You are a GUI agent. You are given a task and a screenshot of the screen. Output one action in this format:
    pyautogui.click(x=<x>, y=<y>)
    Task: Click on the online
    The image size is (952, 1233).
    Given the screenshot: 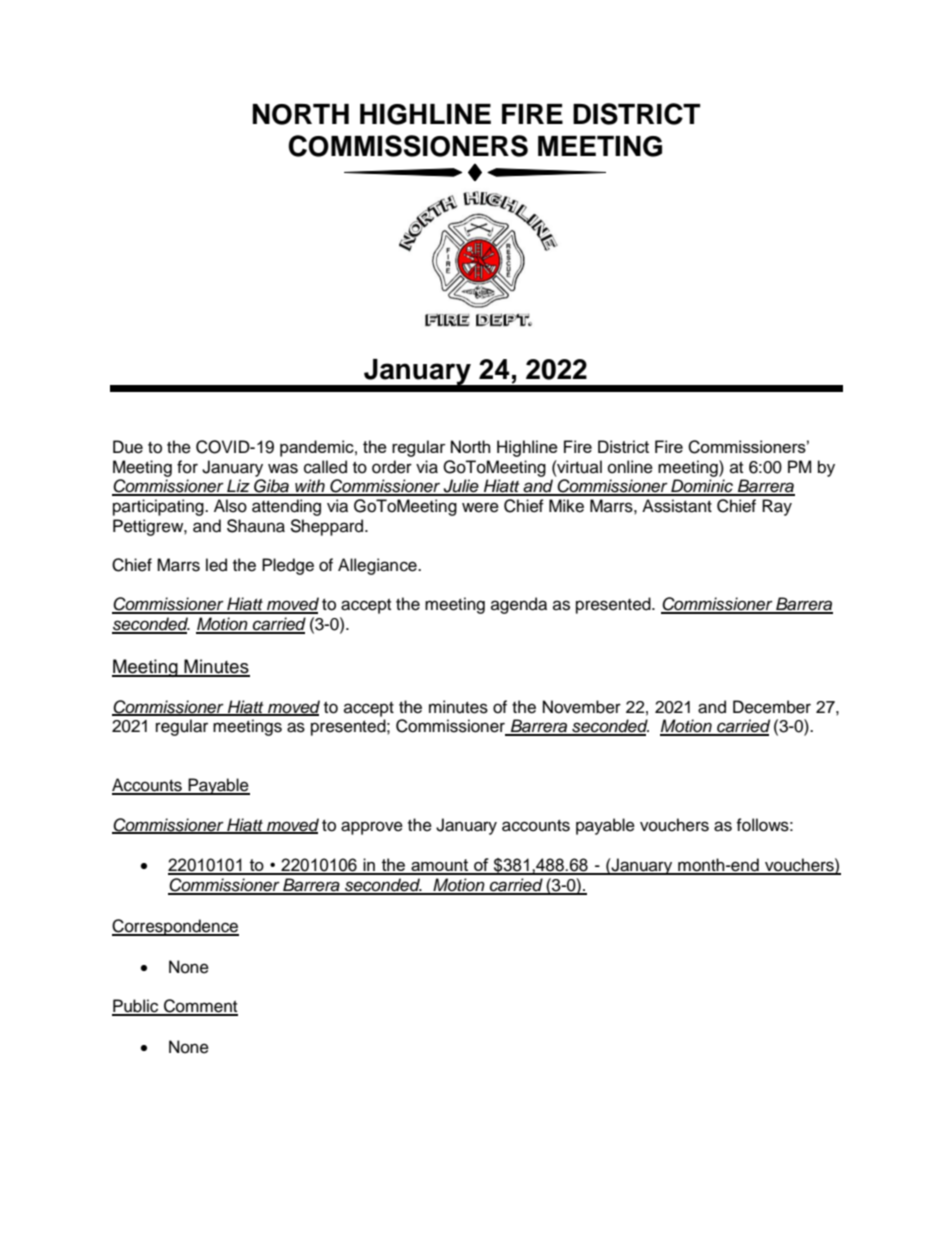 What is the action you would take?
    pyautogui.click(x=630, y=467)
